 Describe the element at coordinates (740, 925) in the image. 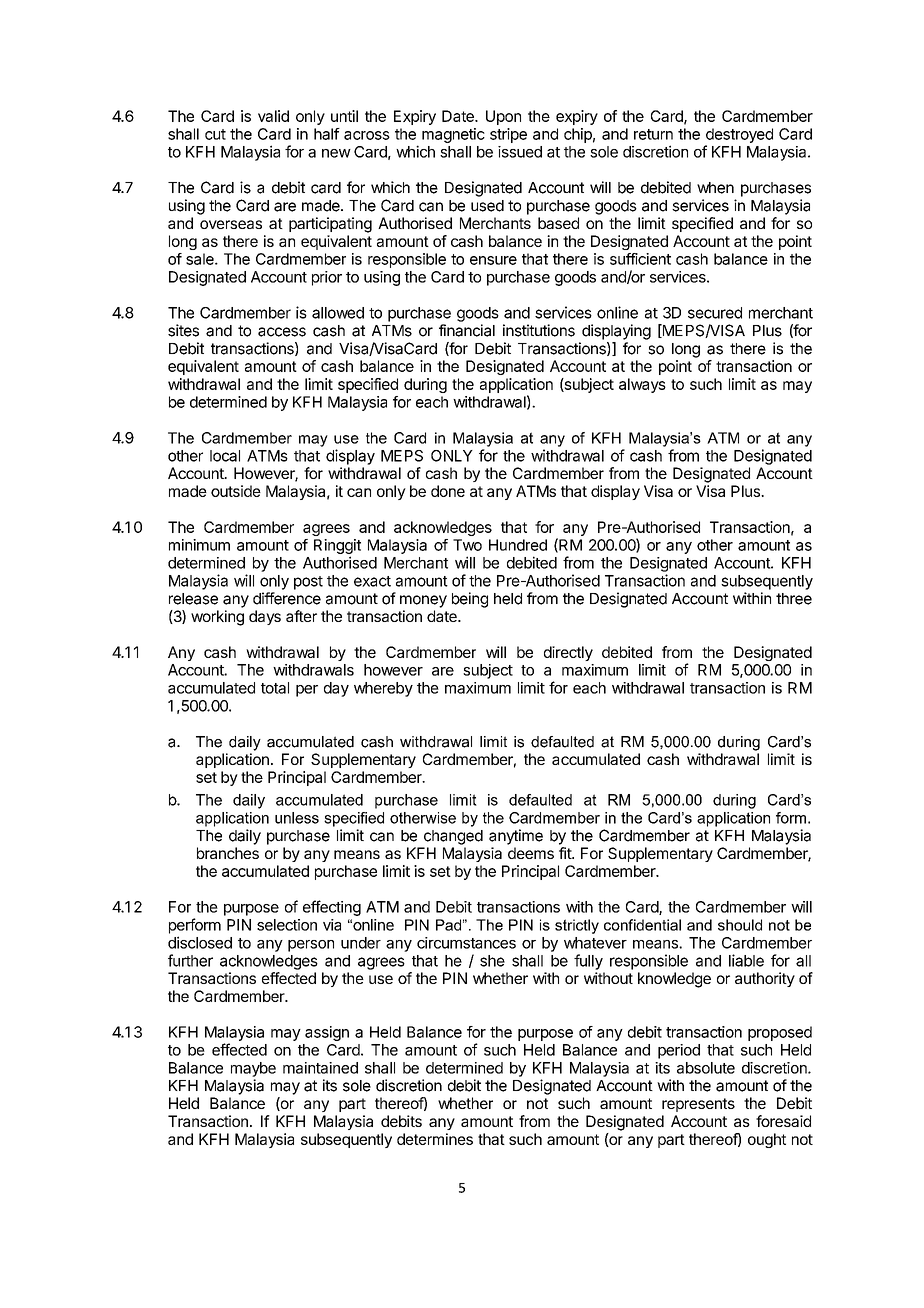

I see `should` at that location.
